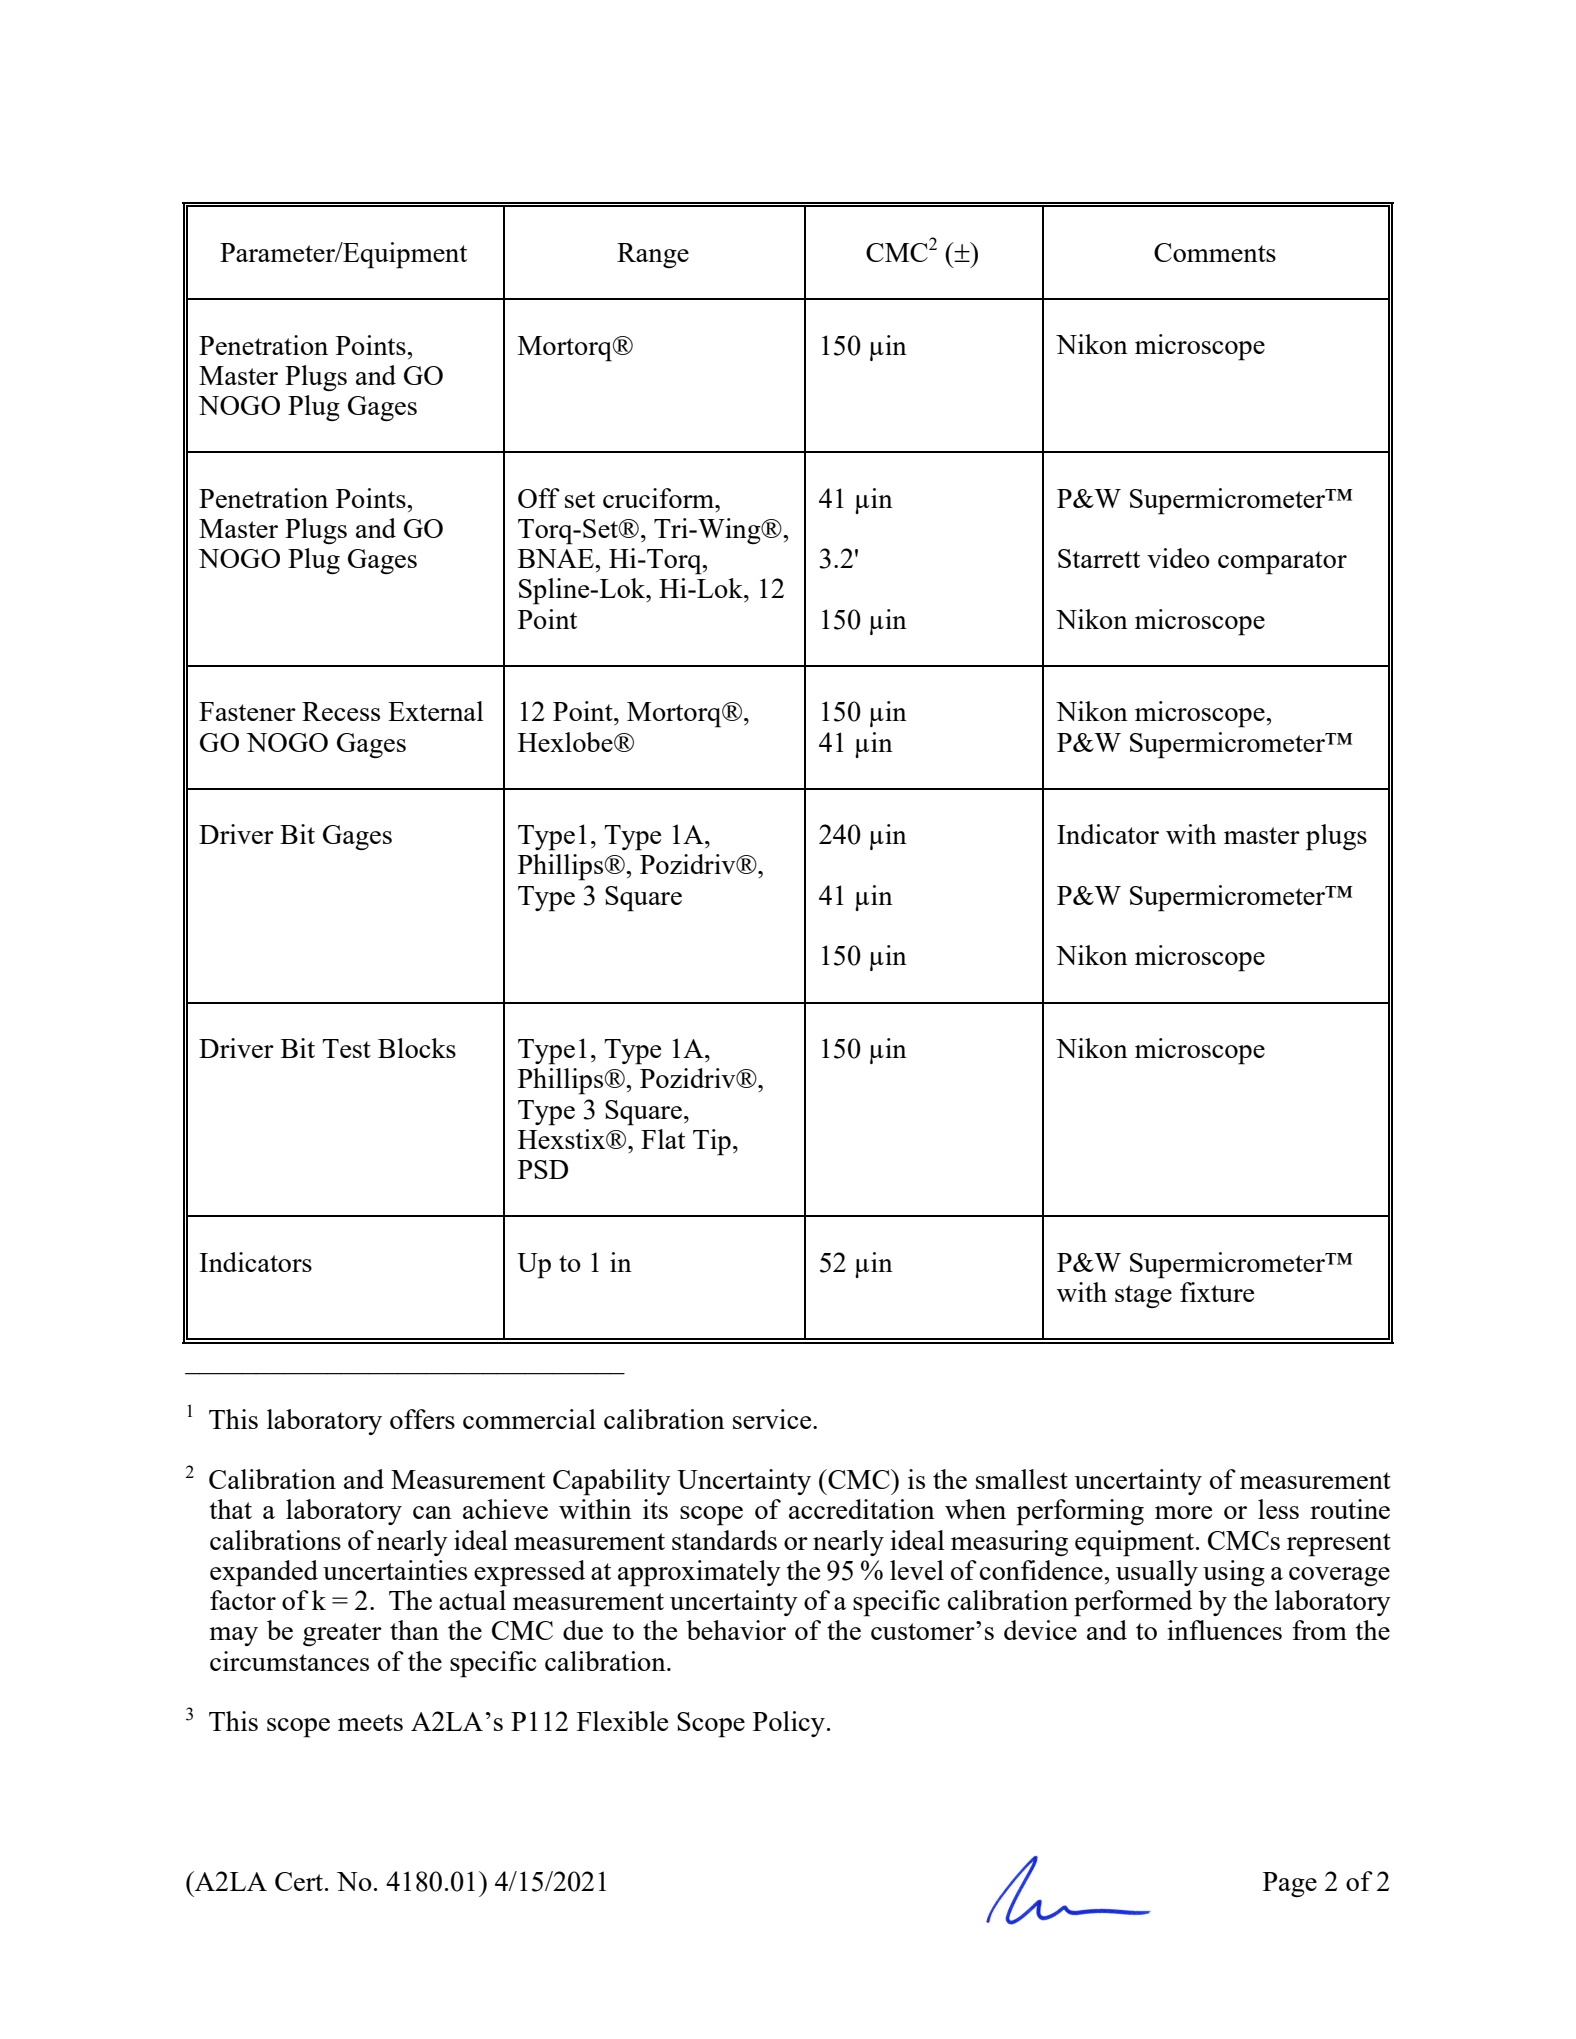  Describe the element at coordinates (1215, 252) in the screenshot. I see `Comments` at that location.
